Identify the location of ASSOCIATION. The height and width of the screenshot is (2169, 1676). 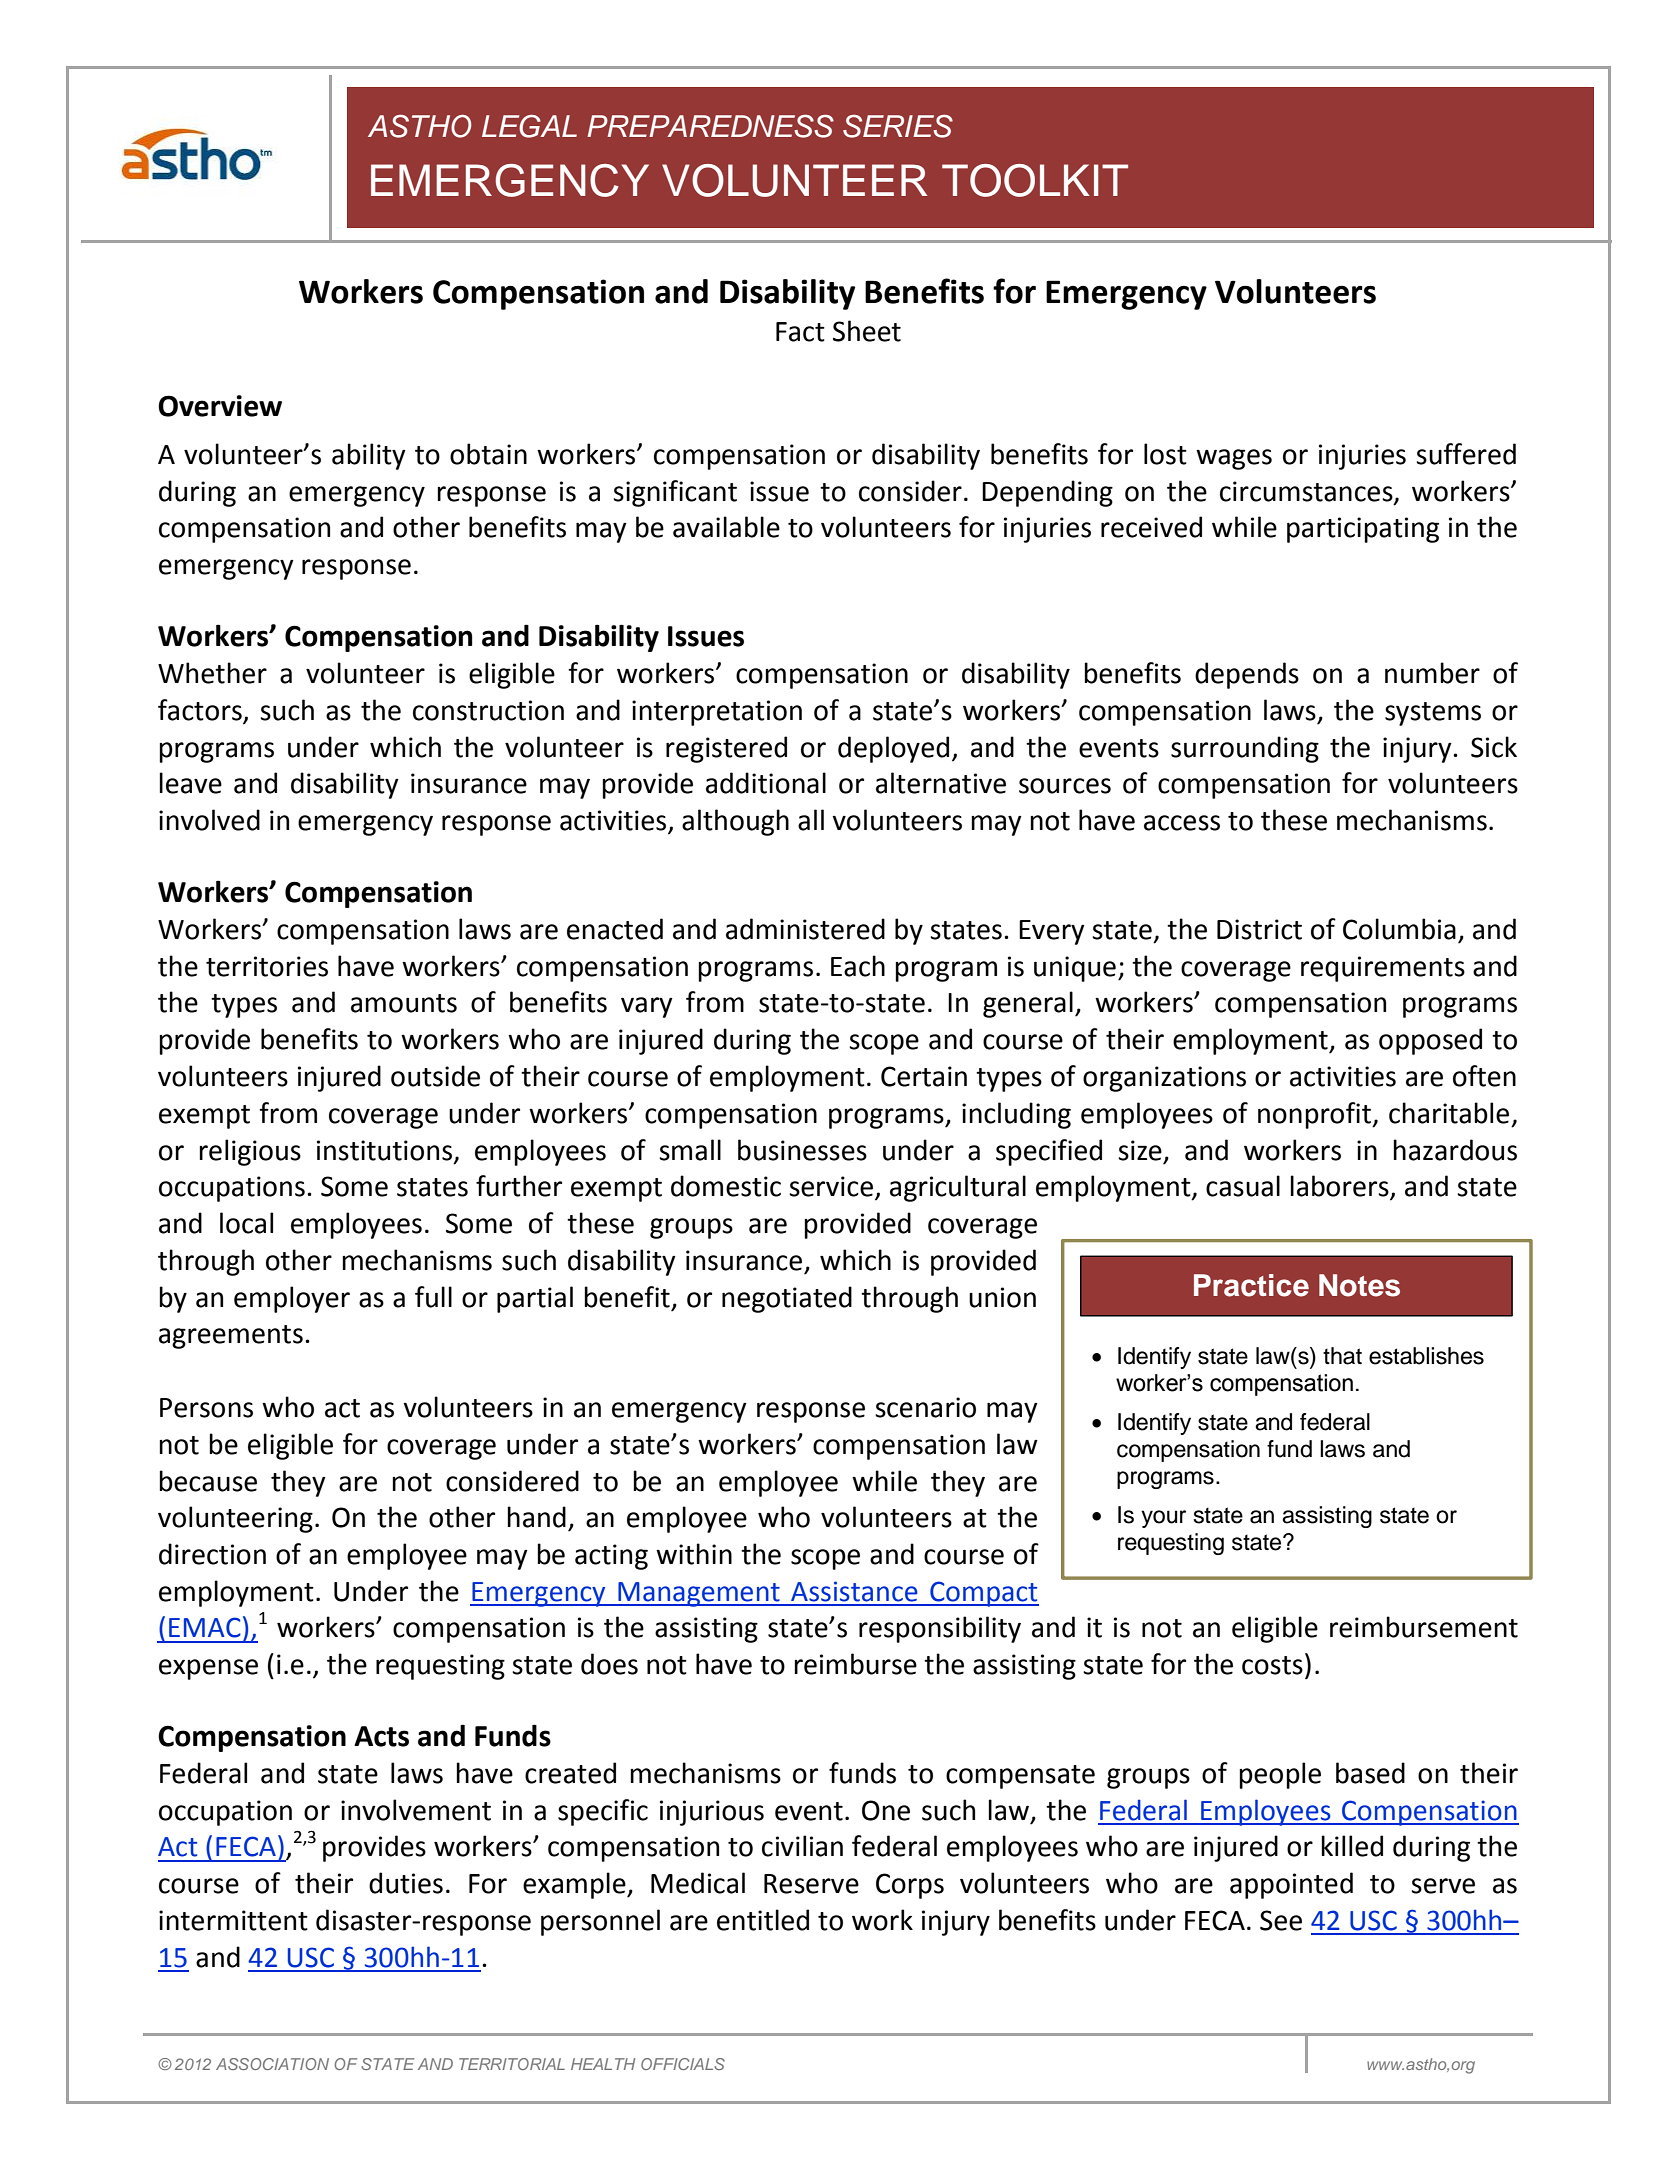
(272, 2064).
